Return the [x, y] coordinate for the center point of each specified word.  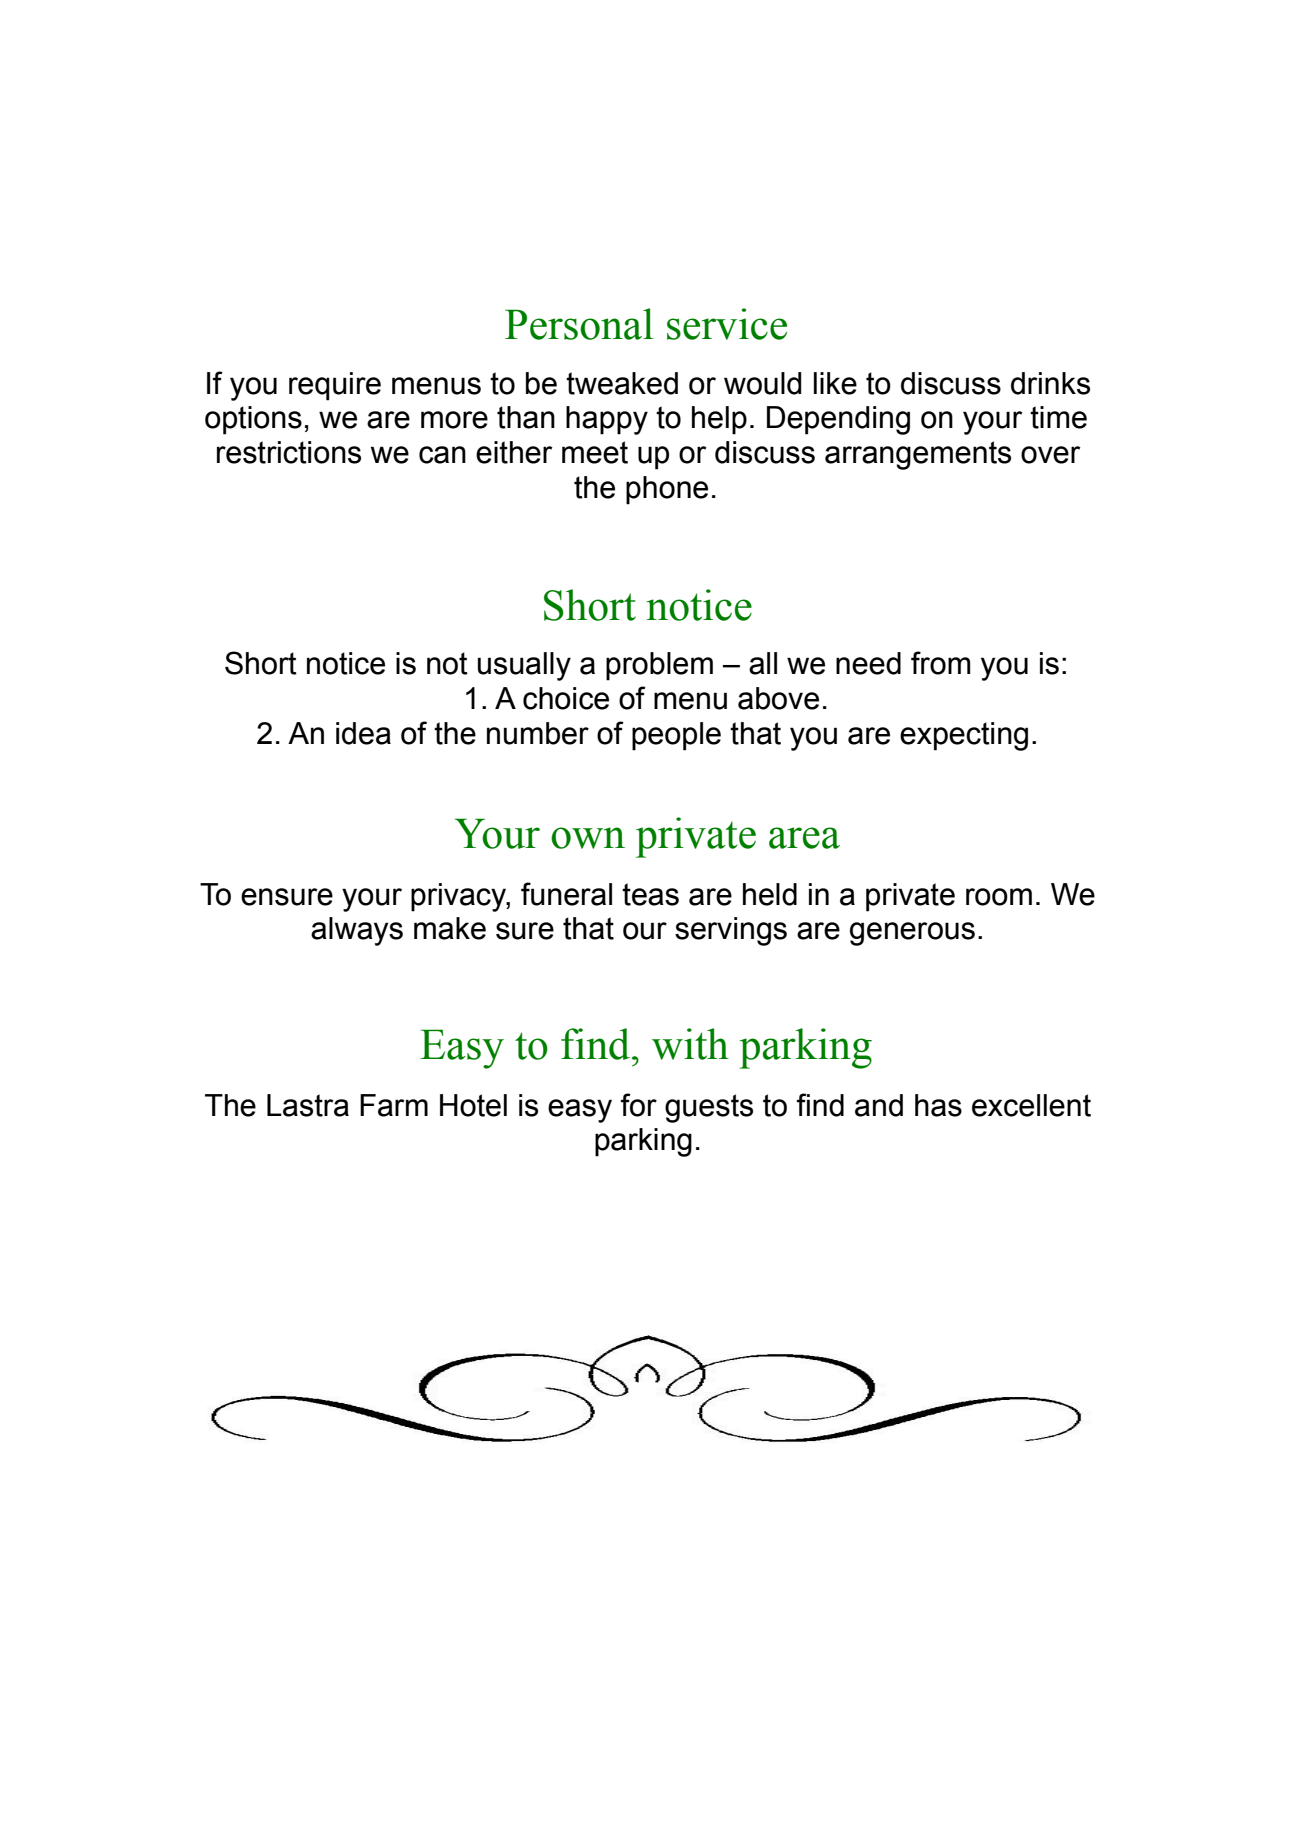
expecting [964, 736]
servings [731, 931]
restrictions [289, 452]
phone [667, 490]
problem [659, 666]
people [676, 736]
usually [524, 666]
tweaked [622, 383]
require [335, 386]
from [941, 663]
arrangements [918, 455]
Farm [394, 1105]
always [357, 931]
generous [912, 934]
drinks [1050, 383]
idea [363, 733]
